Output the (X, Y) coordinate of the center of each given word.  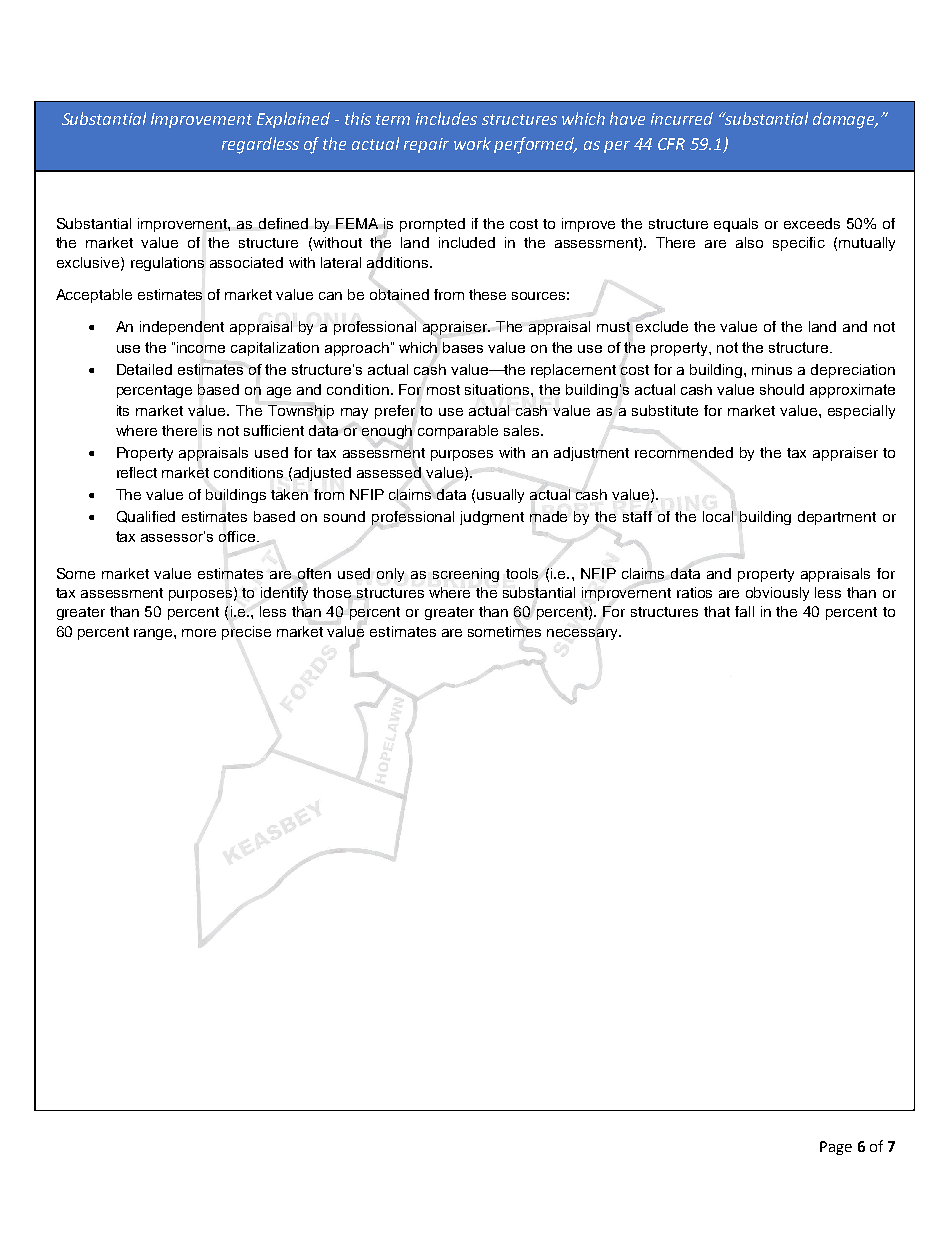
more (199, 633)
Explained (293, 120)
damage (845, 120)
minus (772, 369)
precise (246, 633)
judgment (492, 518)
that (717, 611)
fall (744, 611)
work (472, 143)
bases (463, 347)
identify (284, 594)
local (718, 516)
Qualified (146, 517)
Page (836, 1148)
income (201, 347)
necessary (583, 634)
